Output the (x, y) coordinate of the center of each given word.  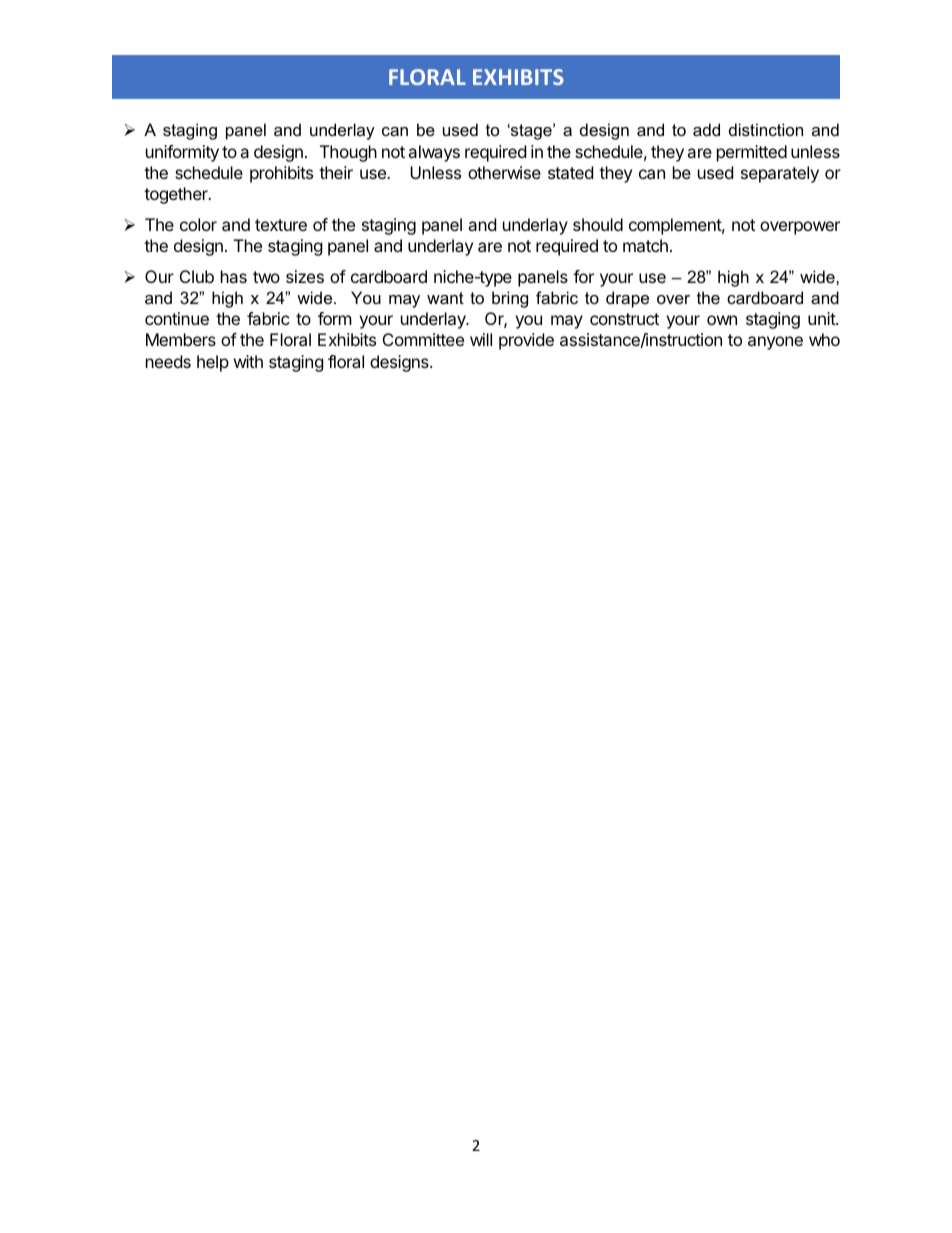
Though (348, 153)
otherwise (504, 172)
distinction (766, 129)
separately (780, 174)
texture (281, 225)
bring (510, 299)
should (598, 224)
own (722, 320)
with (248, 361)
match (645, 245)
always (434, 153)
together (177, 195)
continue (177, 318)
